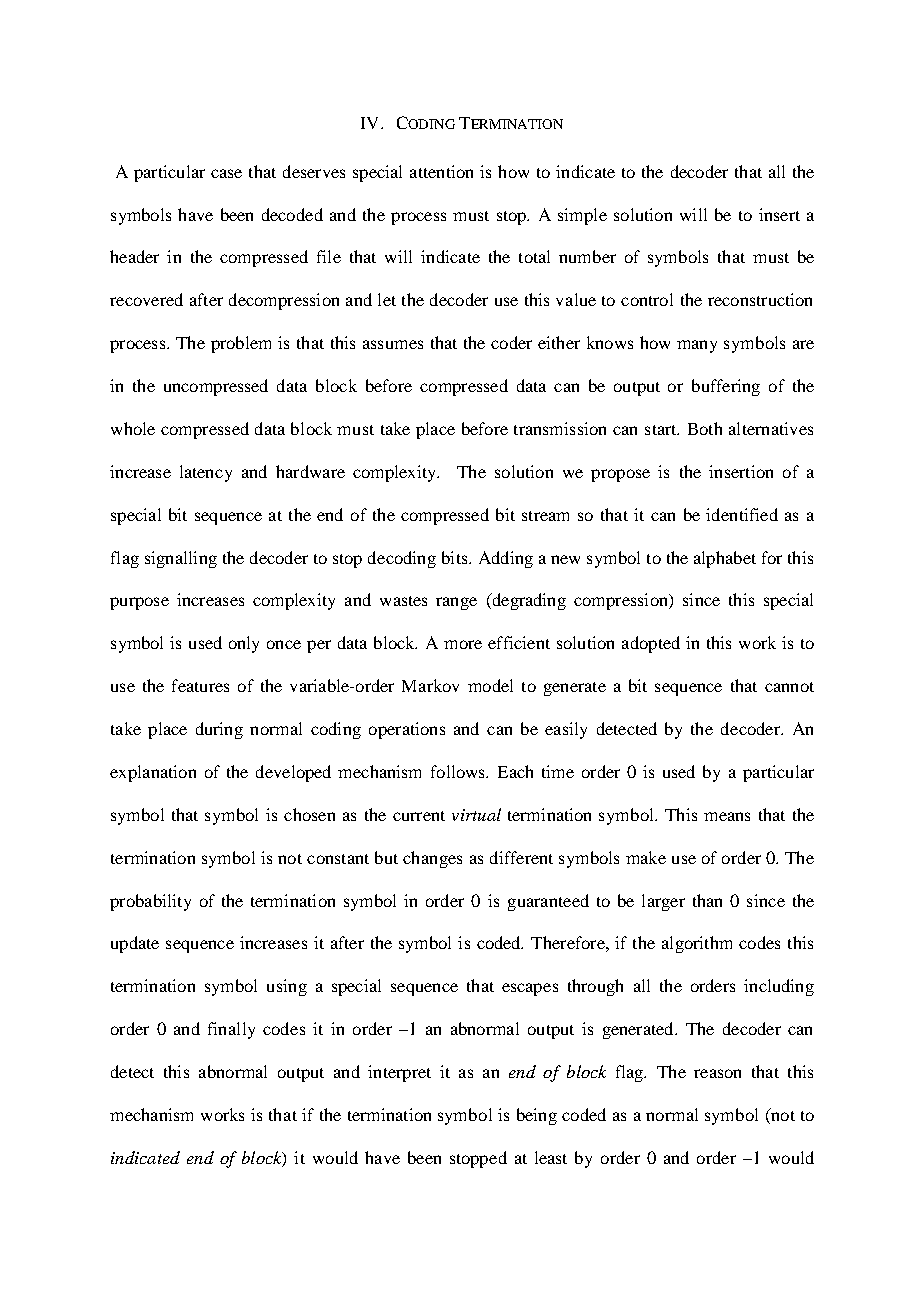  Describe the element at coordinates (537, 1116) in the screenshot. I see `being` at that location.
